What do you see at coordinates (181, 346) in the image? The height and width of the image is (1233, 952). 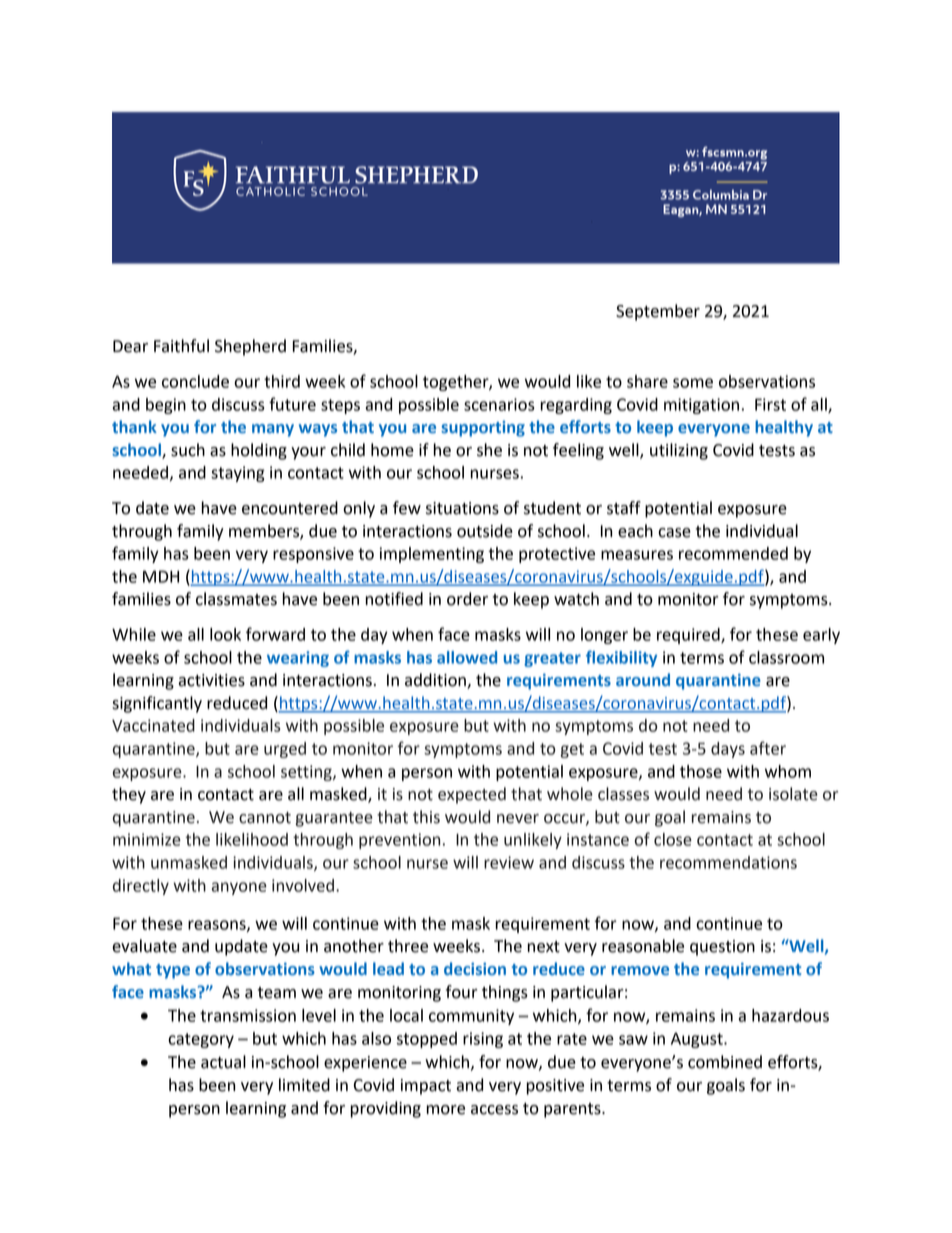 I see `Faithful` at bounding box center [181, 346].
